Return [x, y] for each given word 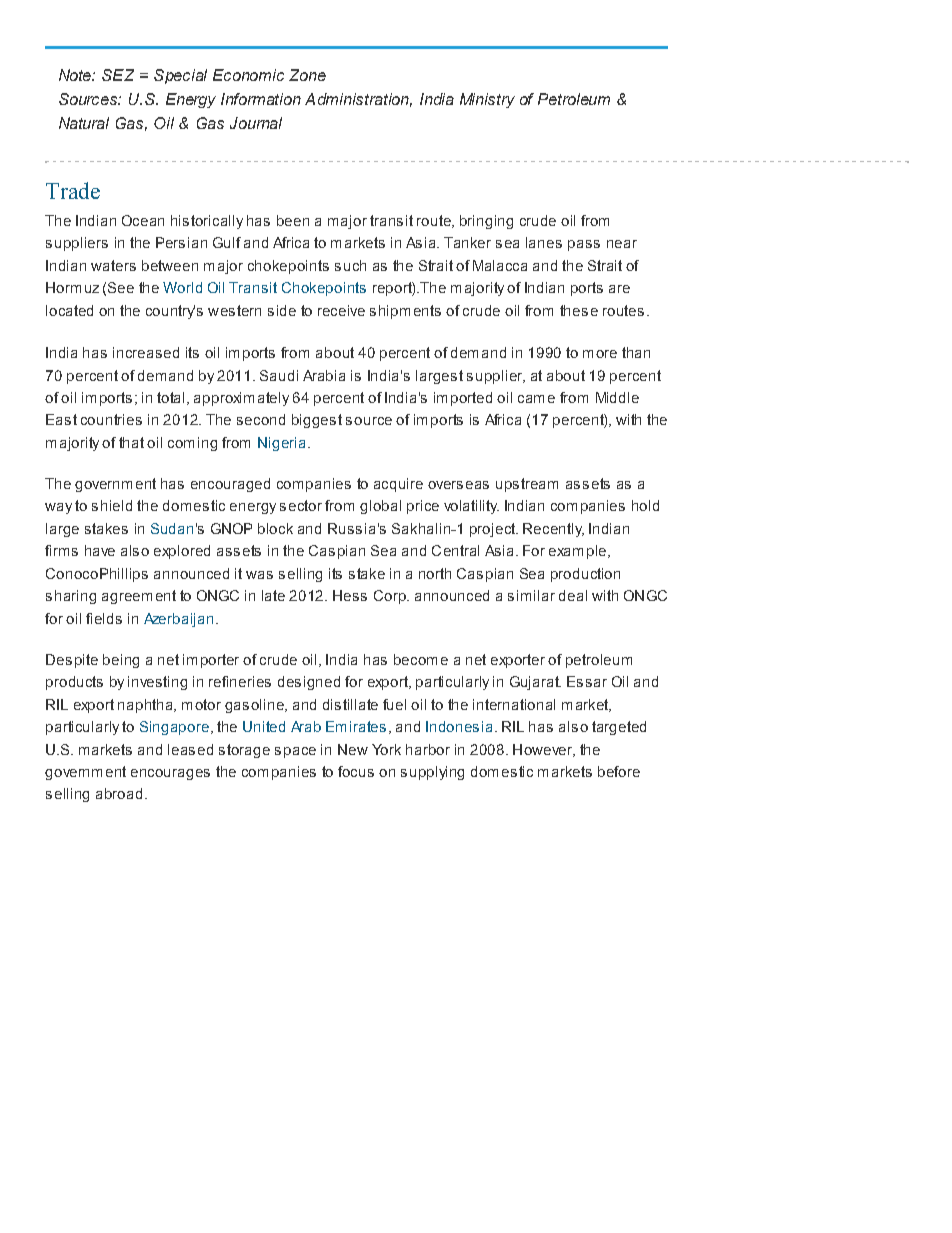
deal [573, 595]
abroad [119, 793]
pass [584, 245]
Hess [350, 595]
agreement [139, 597]
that [131, 442]
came [536, 399]
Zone [307, 75]
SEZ [118, 75]
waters [113, 265]
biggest [317, 421]
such [350, 265]
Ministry [487, 100]
